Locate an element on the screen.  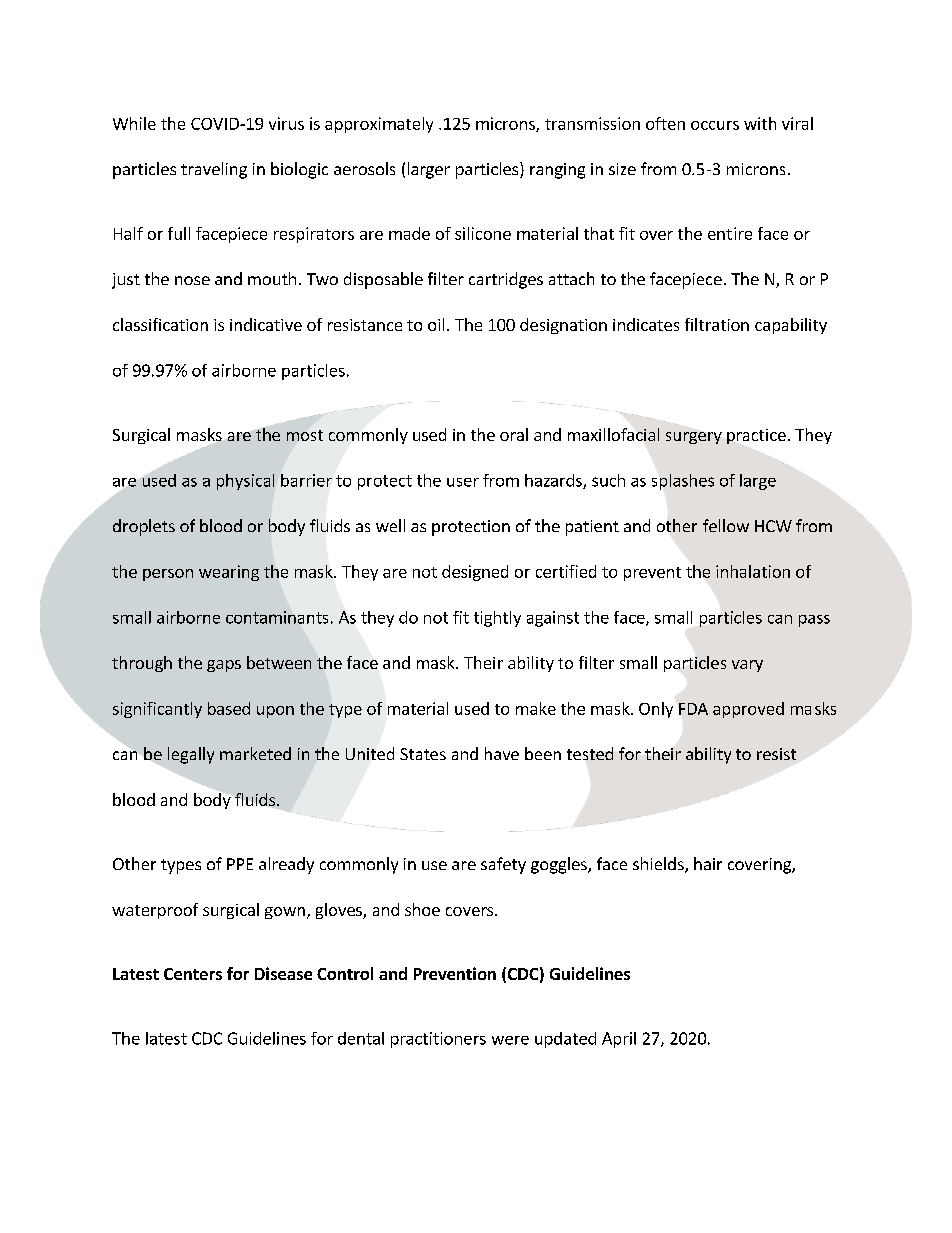
practitioners is located at coordinates (438, 1040).
